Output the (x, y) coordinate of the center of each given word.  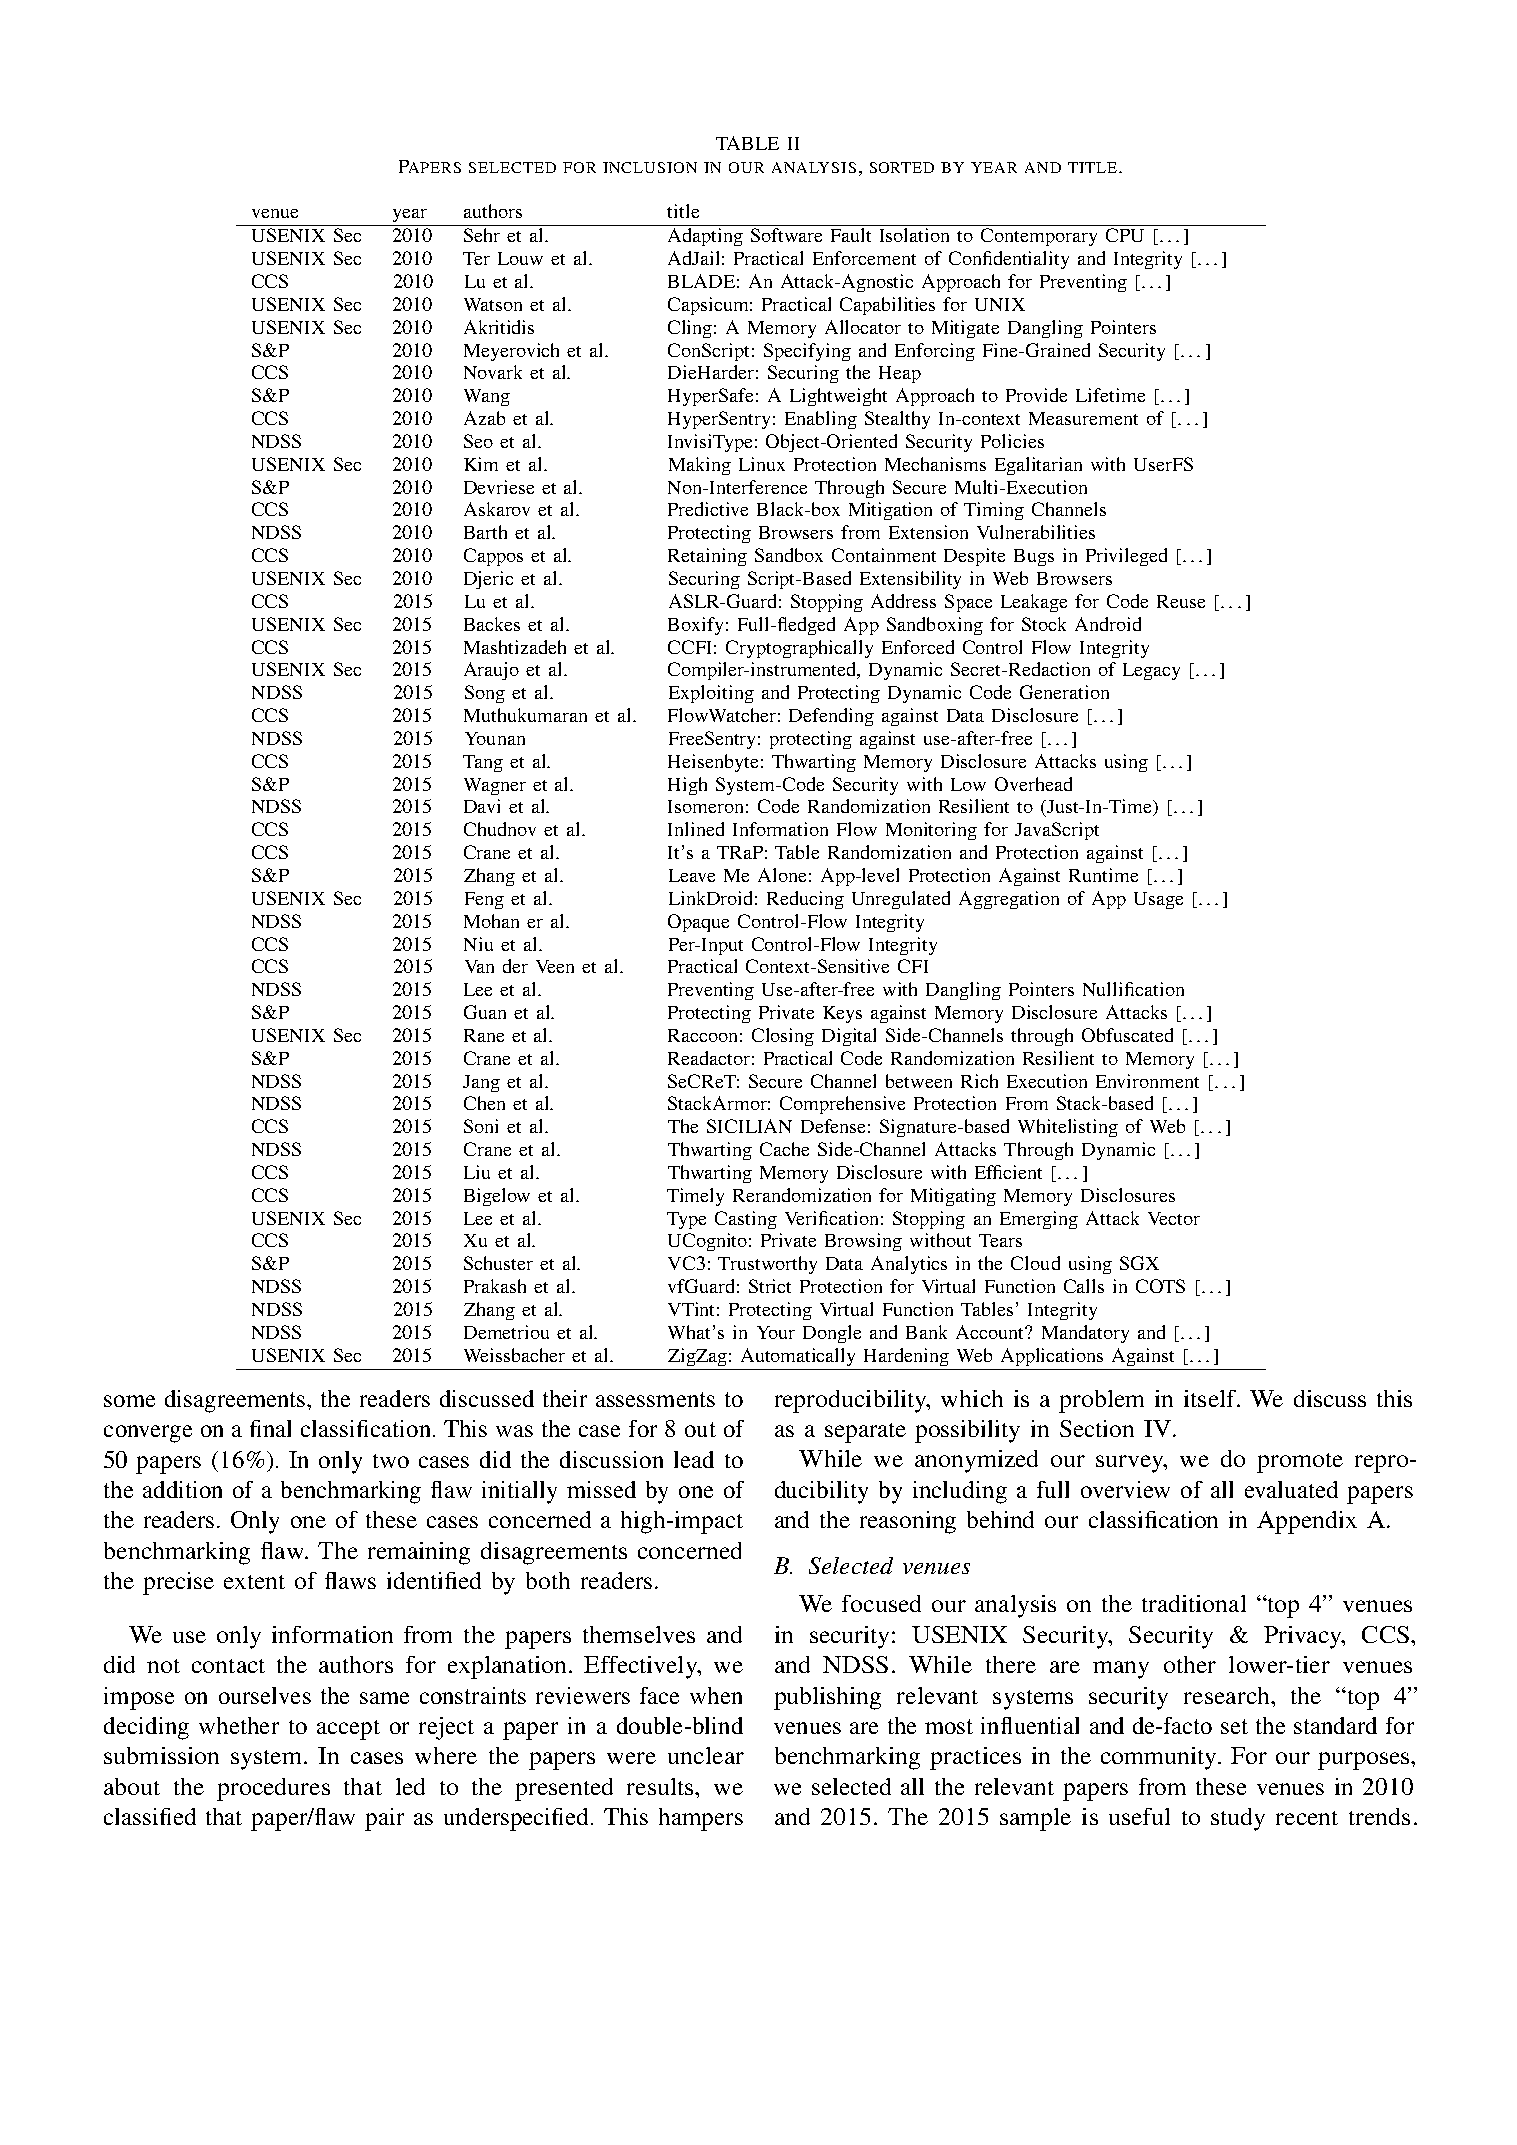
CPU (1125, 235)
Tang (483, 763)
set (1234, 1726)
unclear (706, 1755)
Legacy (1151, 671)
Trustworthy (767, 1265)
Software (786, 235)
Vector (1174, 1218)
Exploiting (711, 694)
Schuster (498, 1263)
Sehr (482, 235)
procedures (273, 1789)
